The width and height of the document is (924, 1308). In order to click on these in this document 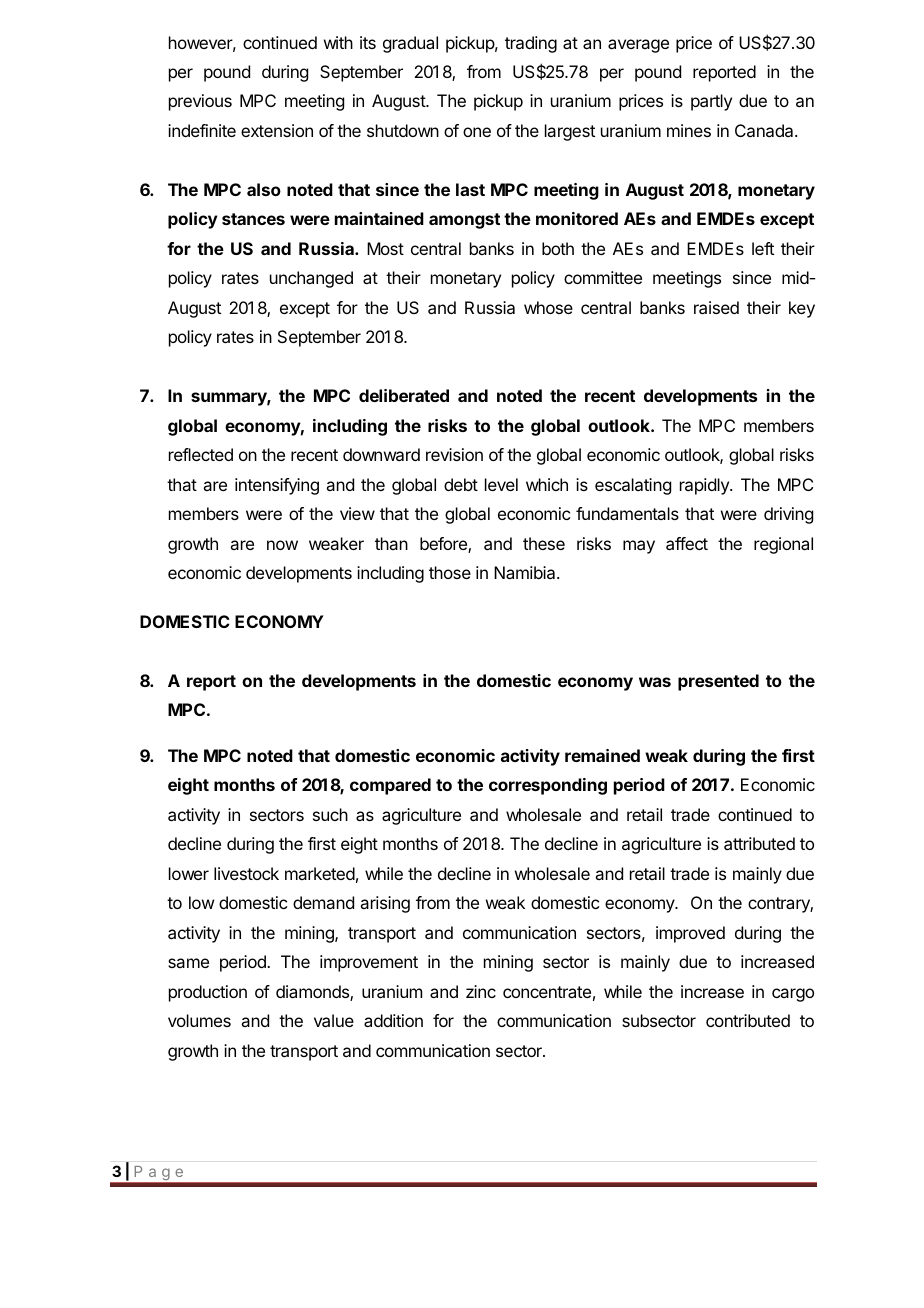, I will do `click(544, 543)`.
